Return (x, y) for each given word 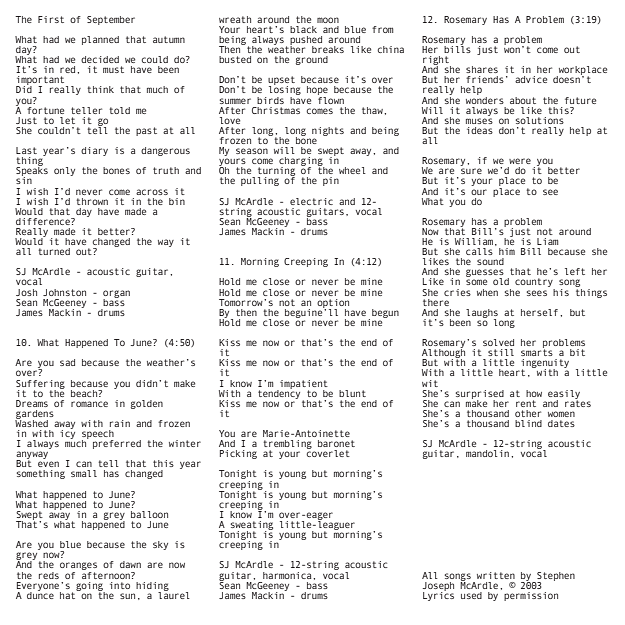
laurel (174, 594)
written (496, 575)
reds (49, 575)
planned (100, 40)
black (303, 29)
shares (482, 69)
